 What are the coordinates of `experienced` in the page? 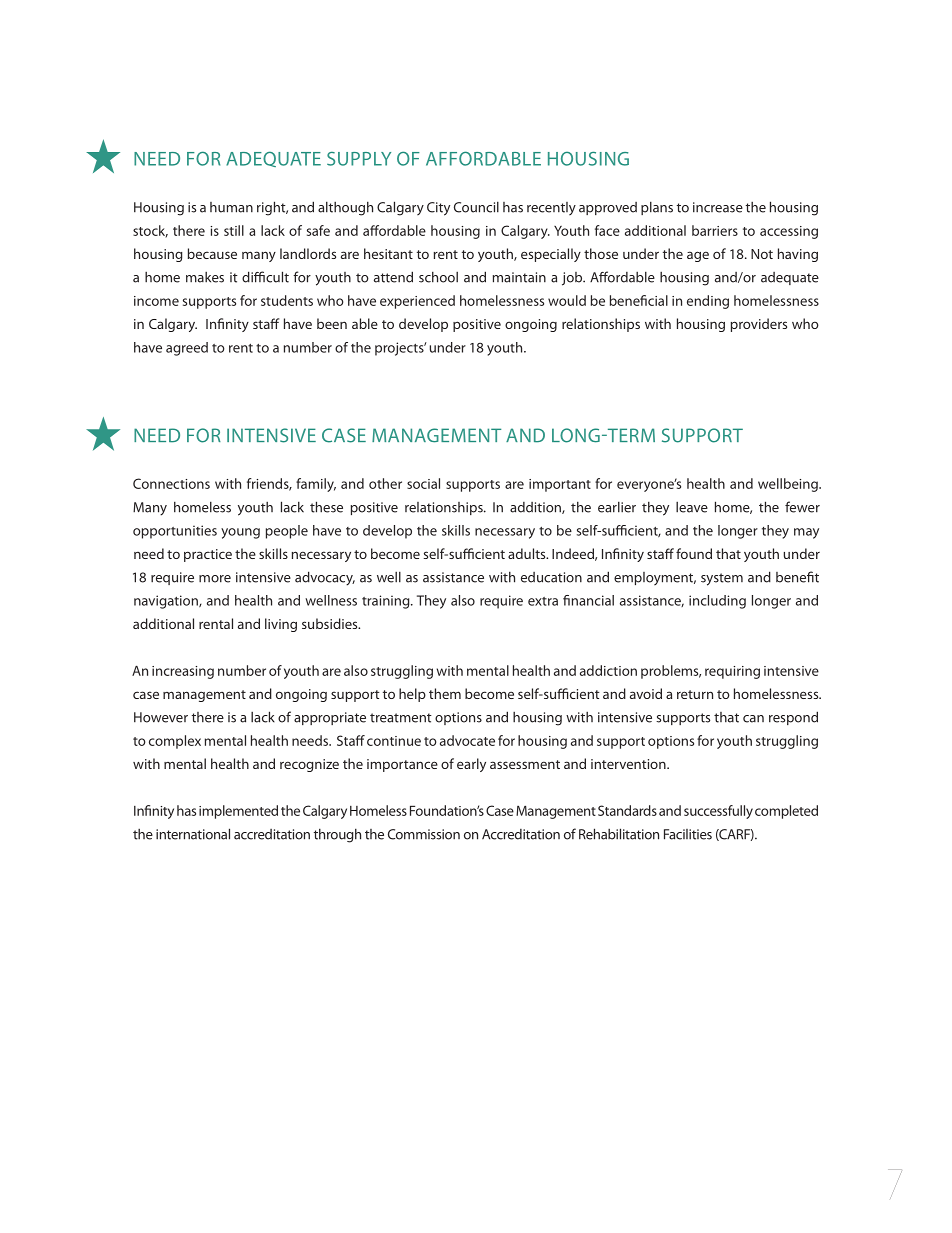 It's located at (417, 302).
